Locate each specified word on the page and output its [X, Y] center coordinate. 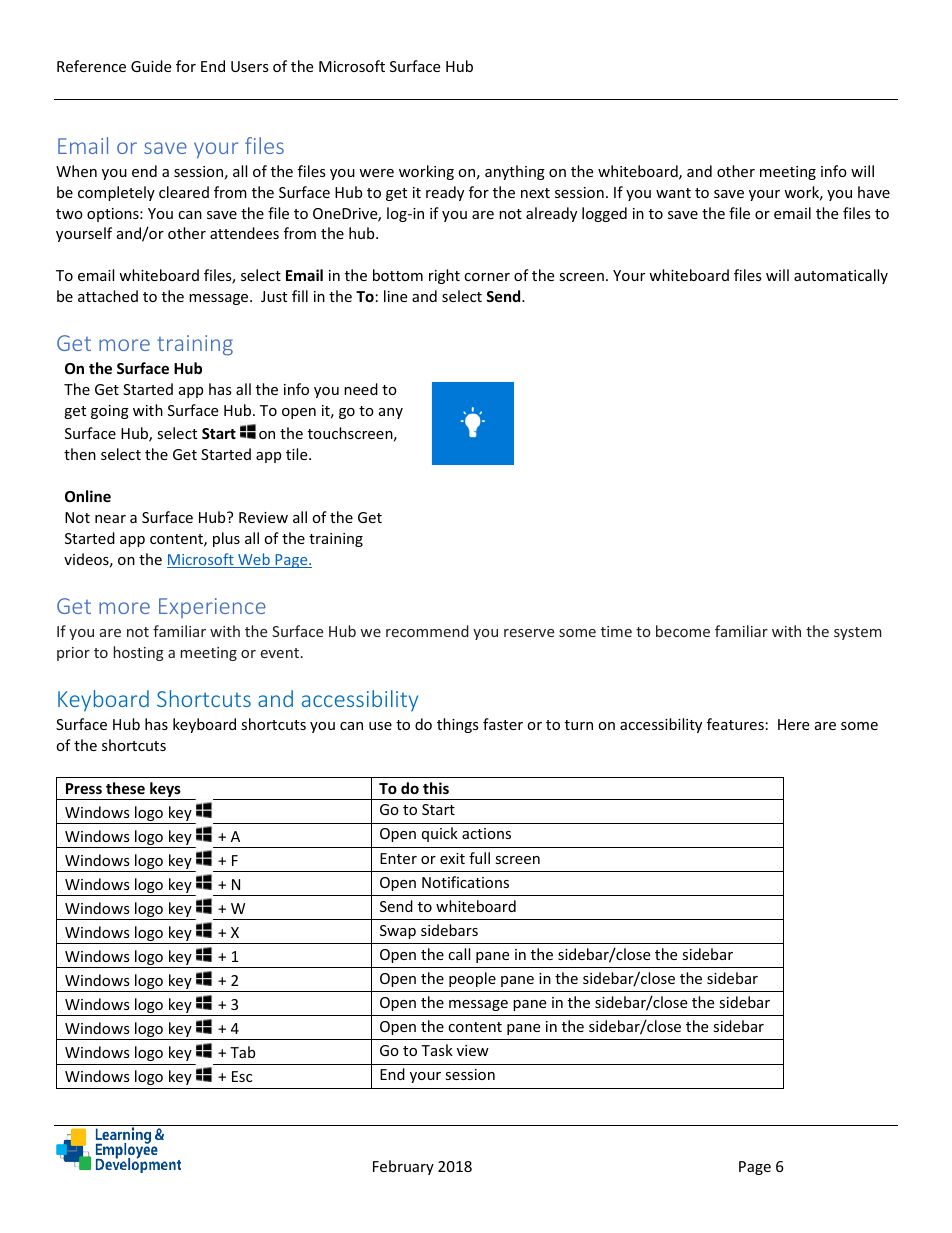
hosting [138, 653]
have [874, 192]
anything [515, 172]
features [735, 724]
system [858, 633]
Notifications [465, 882]
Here [793, 724]
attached [108, 296]
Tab [242, 1052]
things [458, 725]
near [110, 519]
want [673, 193]
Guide [151, 66]
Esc [242, 1076]
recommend [427, 631]
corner [487, 277]
